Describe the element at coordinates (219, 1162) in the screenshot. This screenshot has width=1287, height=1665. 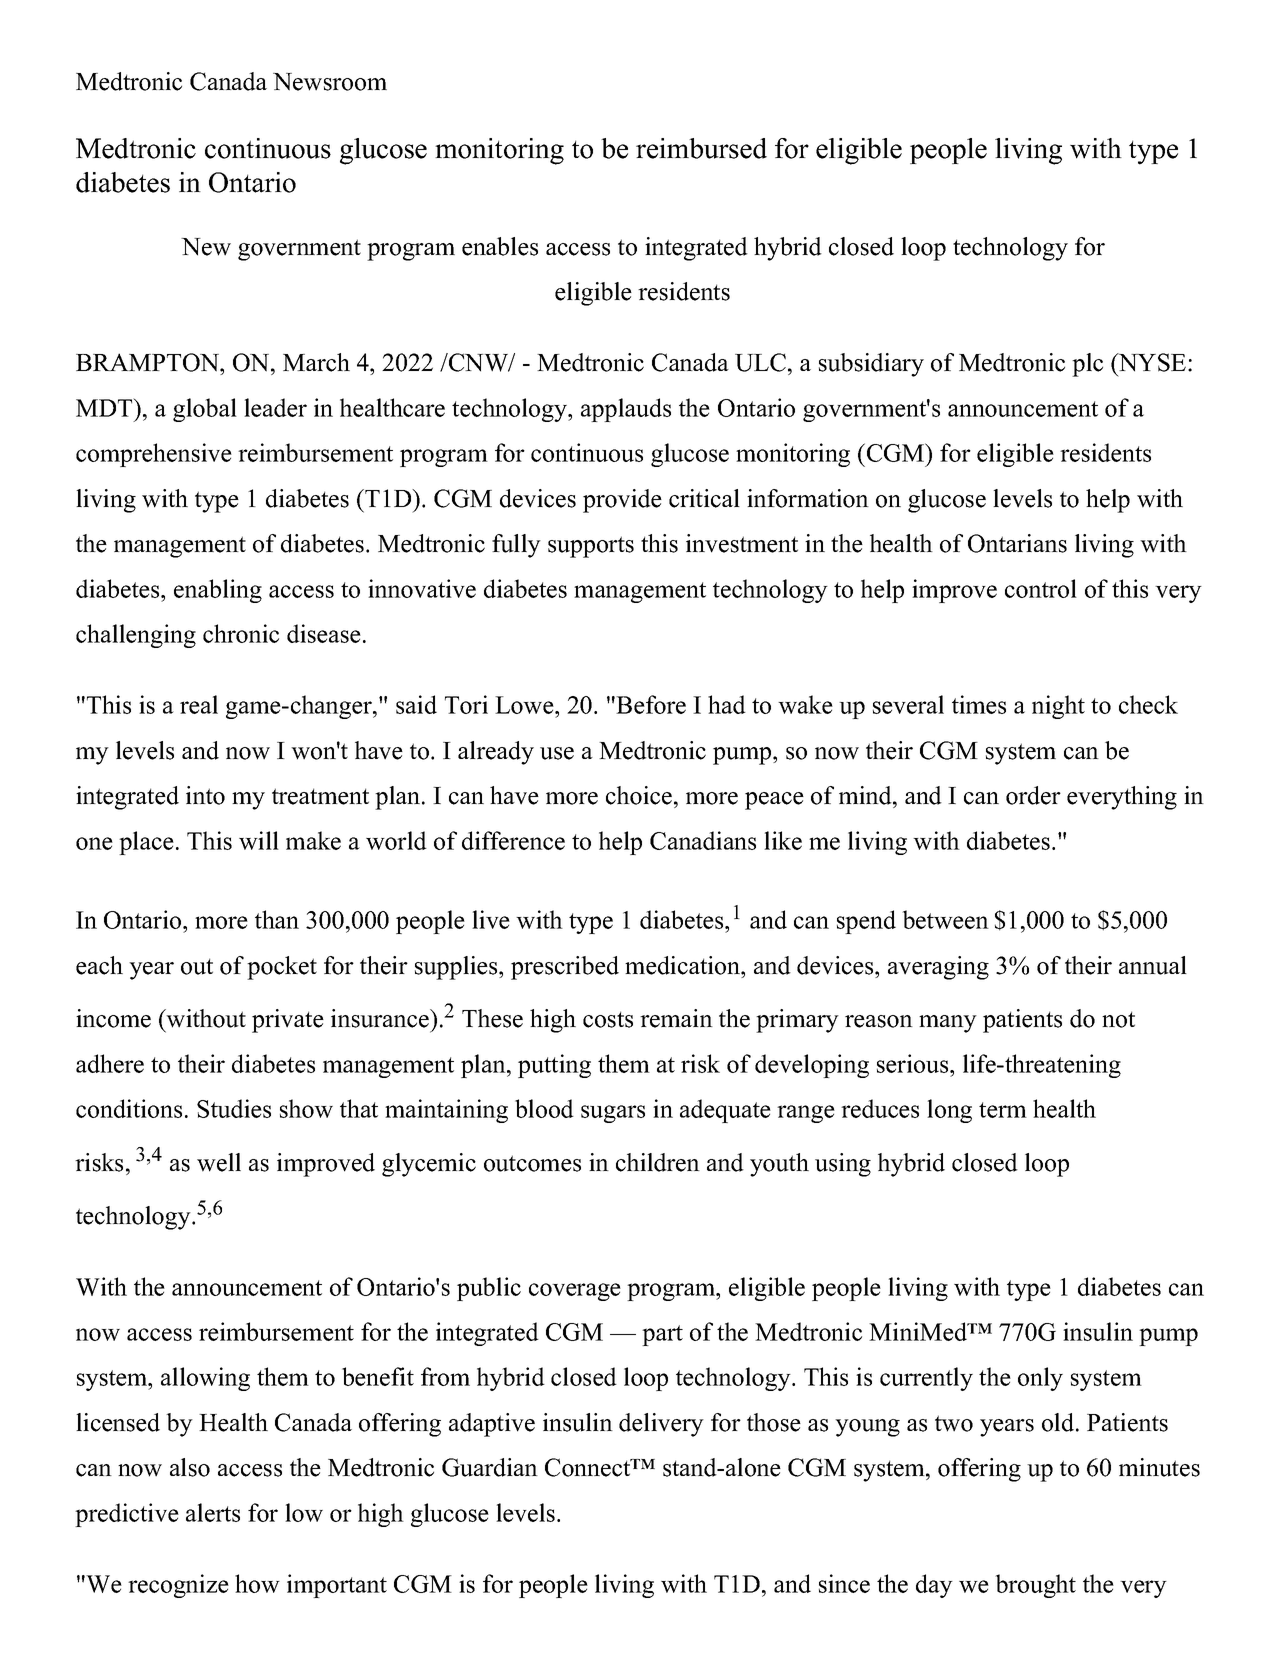
I see `well` at that location.
